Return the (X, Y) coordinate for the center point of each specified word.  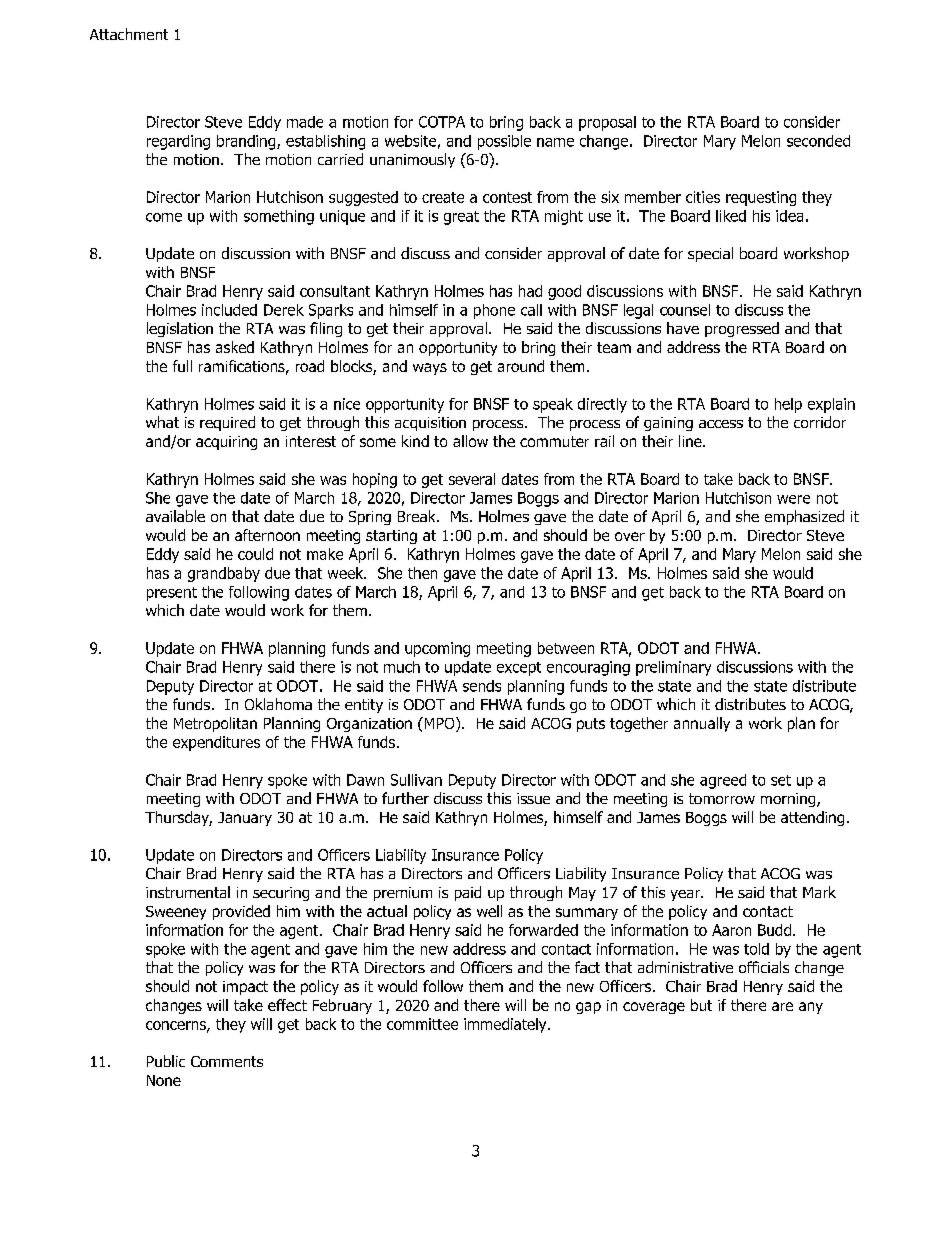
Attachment (129, 34)
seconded (818, 141)
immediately (506, 1025)
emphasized (804, 517)
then (422, 573)
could (255, 554)
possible (504, 142)
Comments (227, 1061)
